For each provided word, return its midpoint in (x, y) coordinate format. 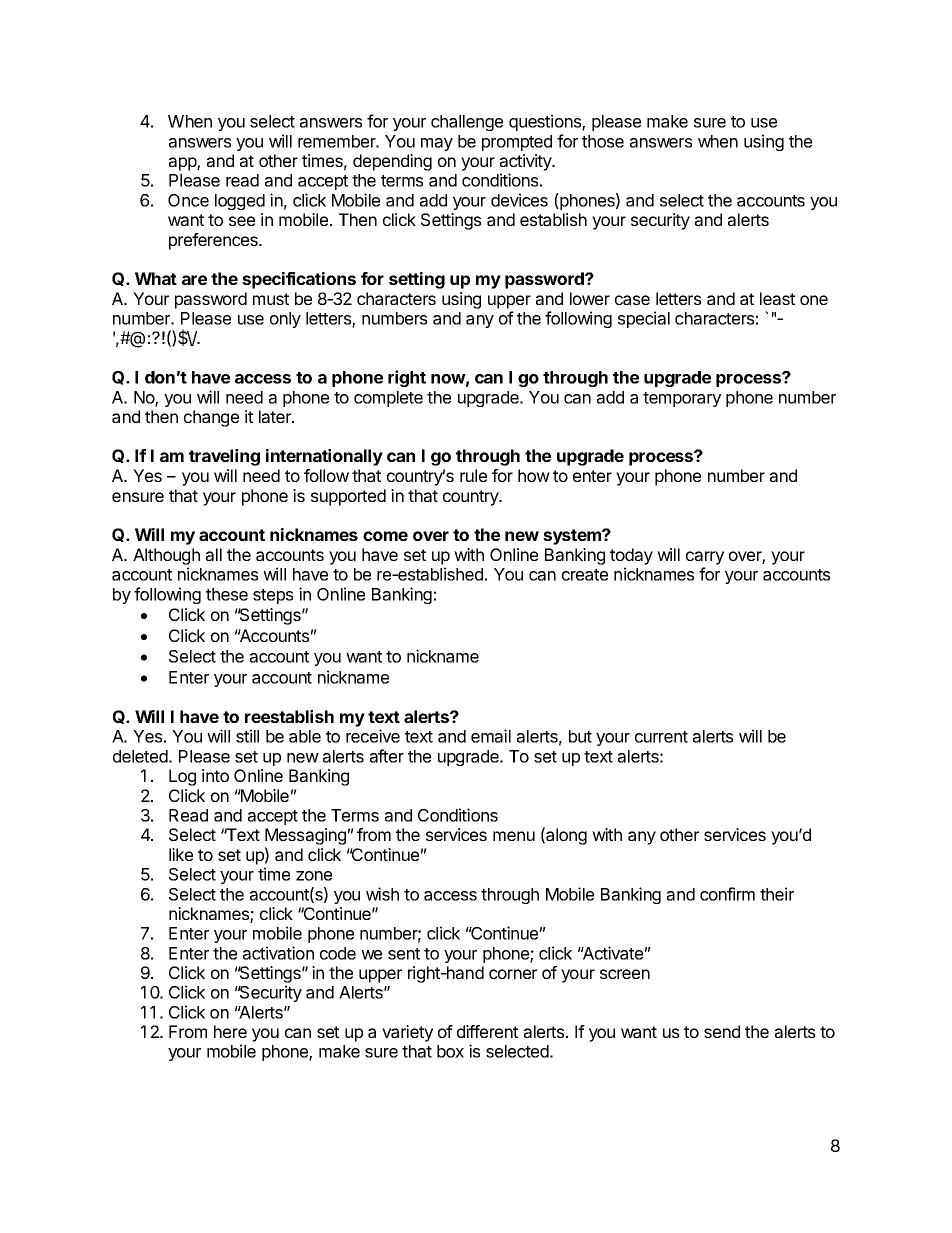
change (211, 418)
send (722, 1031)
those (603, 141)
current (661, 737)
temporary (682, 399)
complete (388, 399)
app (183, 164)
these (227, 594)
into (215, 775)
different (487, 1031)
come (385, 536)
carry (705, 558)
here (230, 1031)
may (437, 144)
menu (514, 836)
